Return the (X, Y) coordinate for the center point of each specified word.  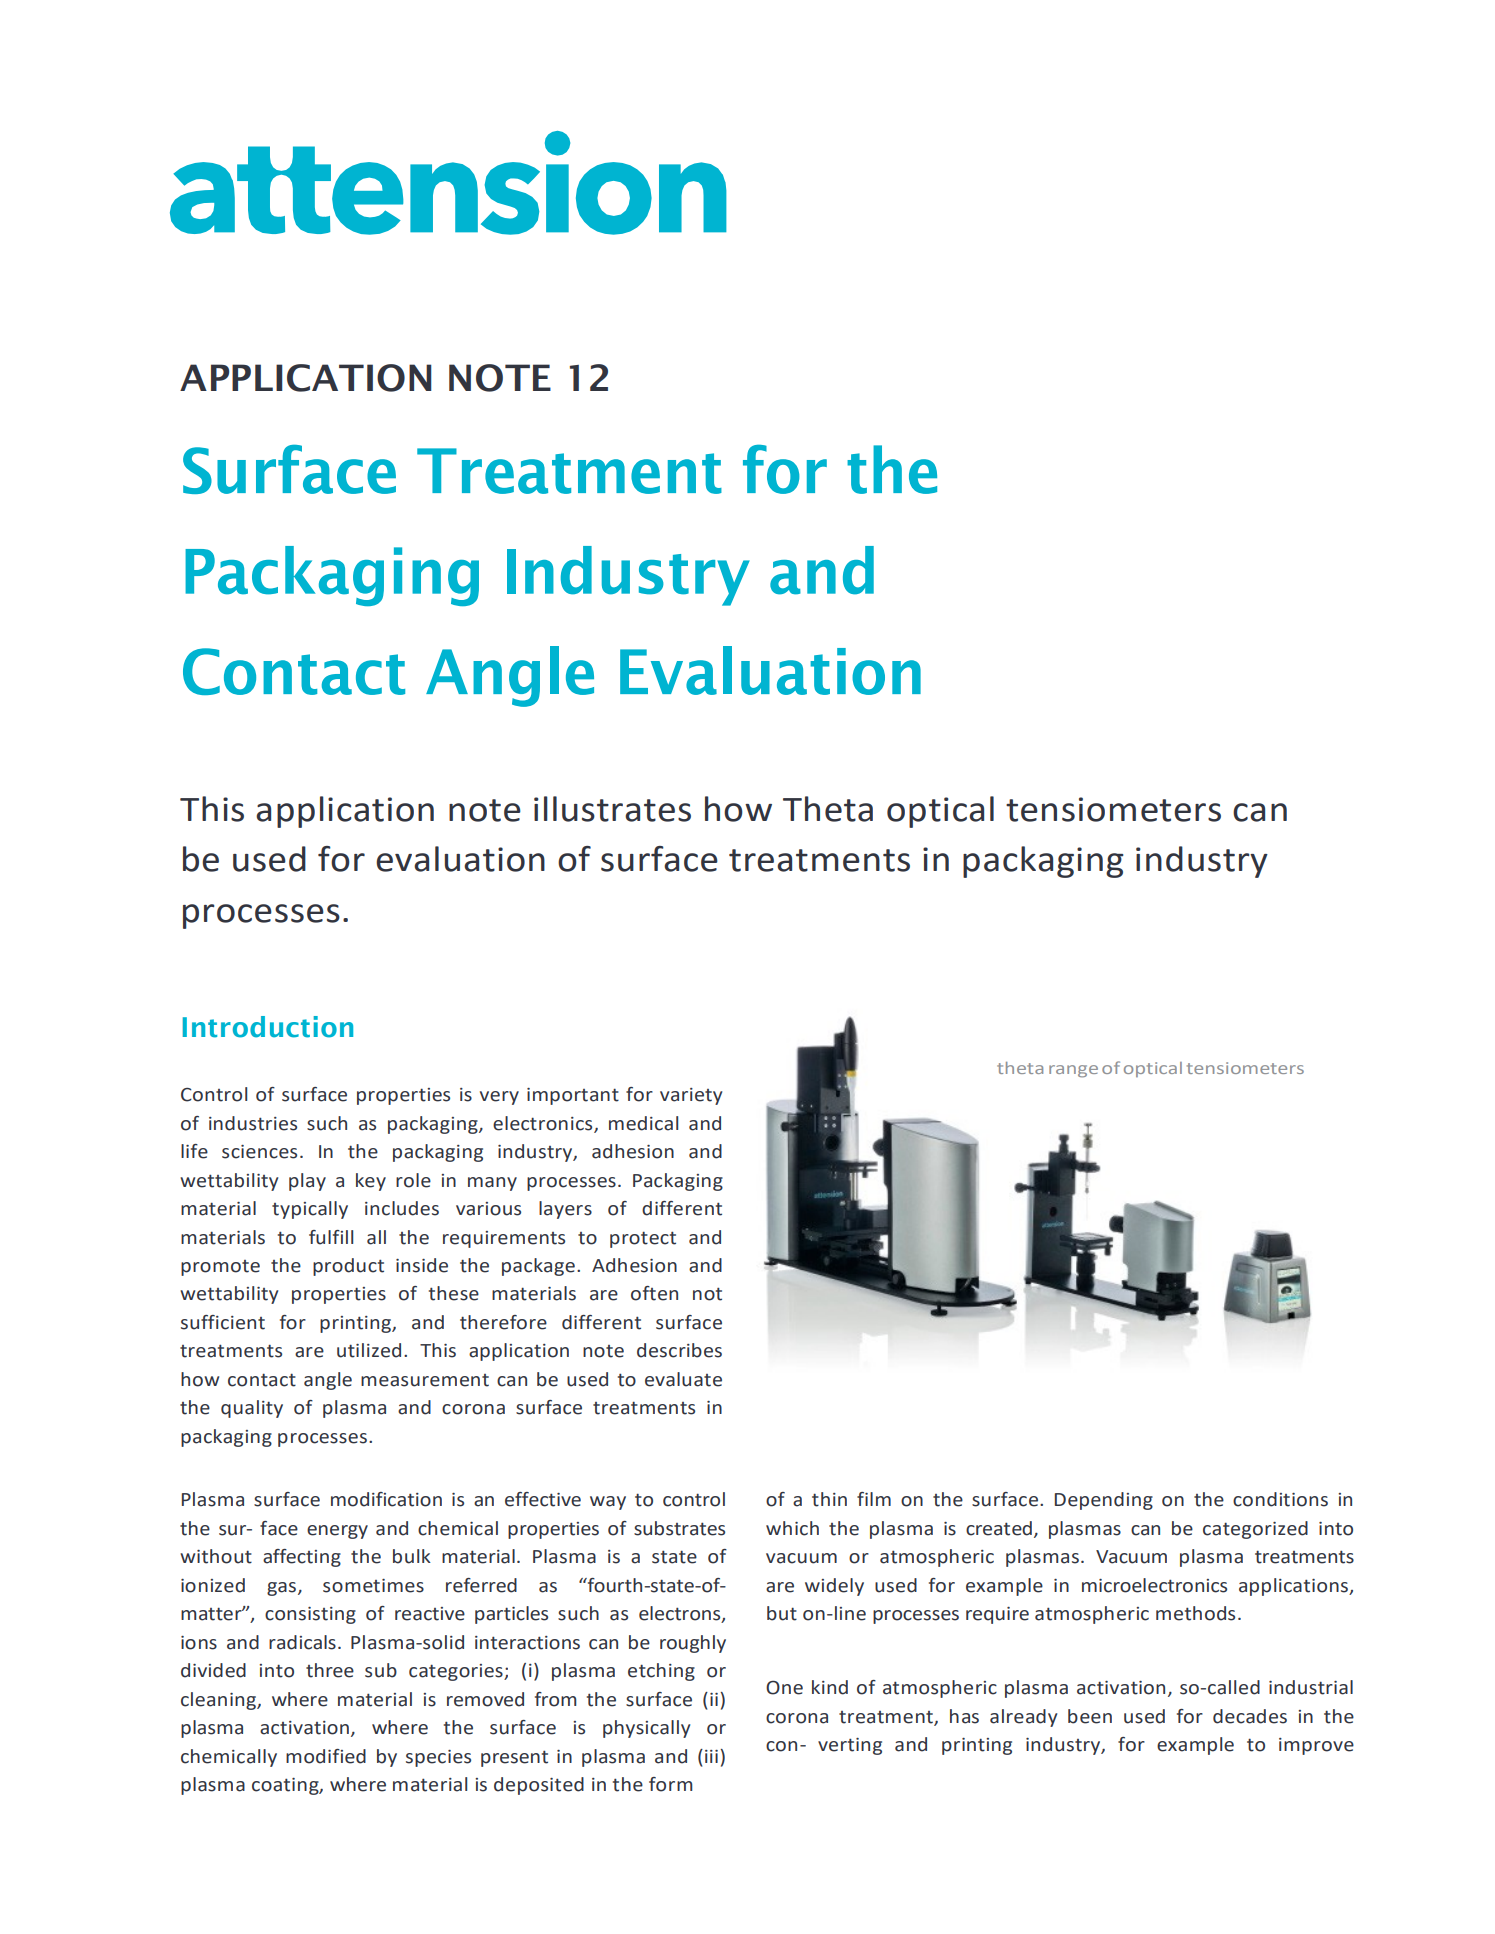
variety (691, 1096)
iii (711, 1756)
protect (643, 1239)
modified (326, 1756)
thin (829, 1499)
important (573, 1096)
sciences (259, 1152)
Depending (1104, 1501)
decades (1250, 1716)
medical (643, 1123)
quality (252, 1409)
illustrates (612, 809)
